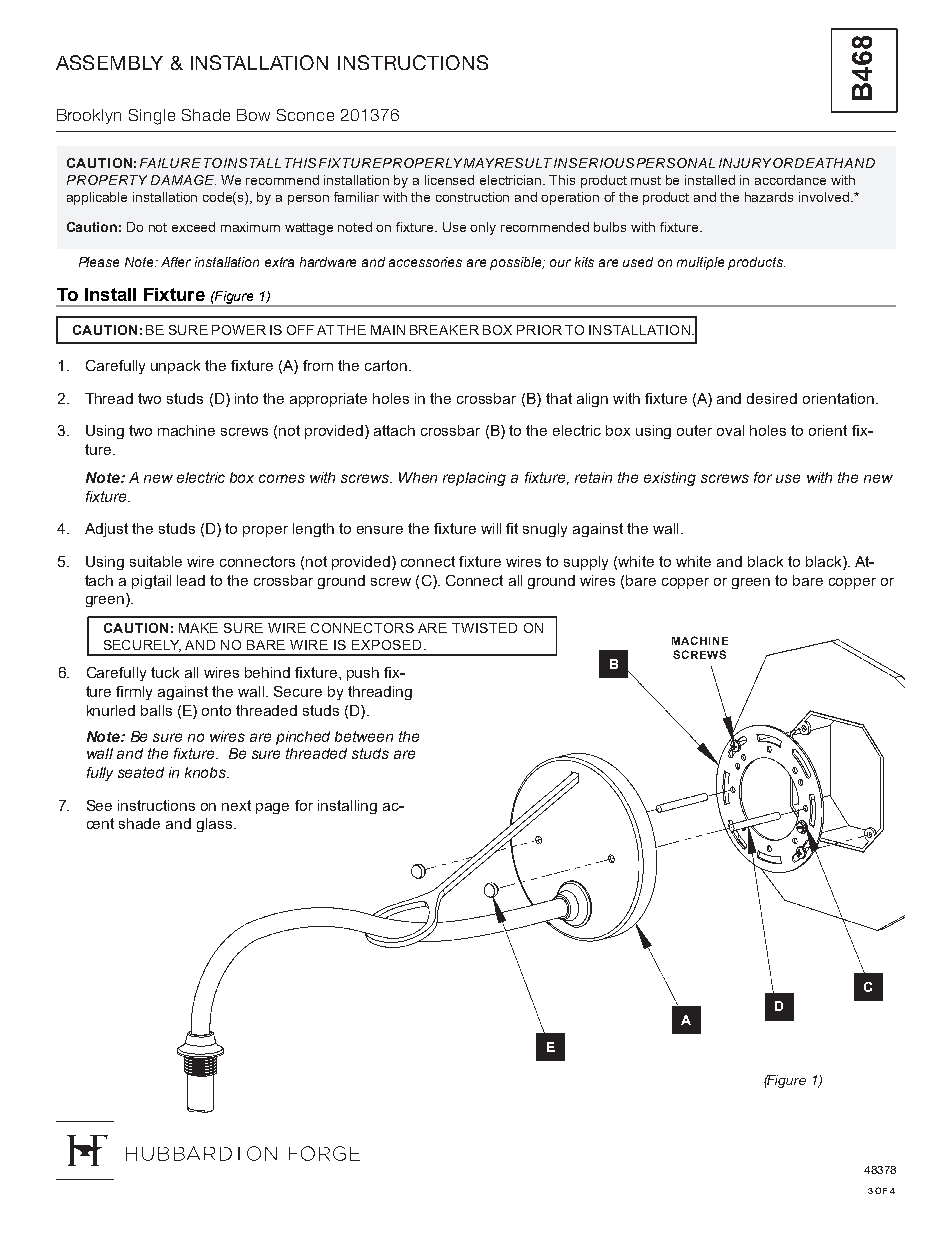 The width and height of the document is (952, 1233). Describe the element at coordinates (156, 561) in the document. I see `suitable` at that location.
